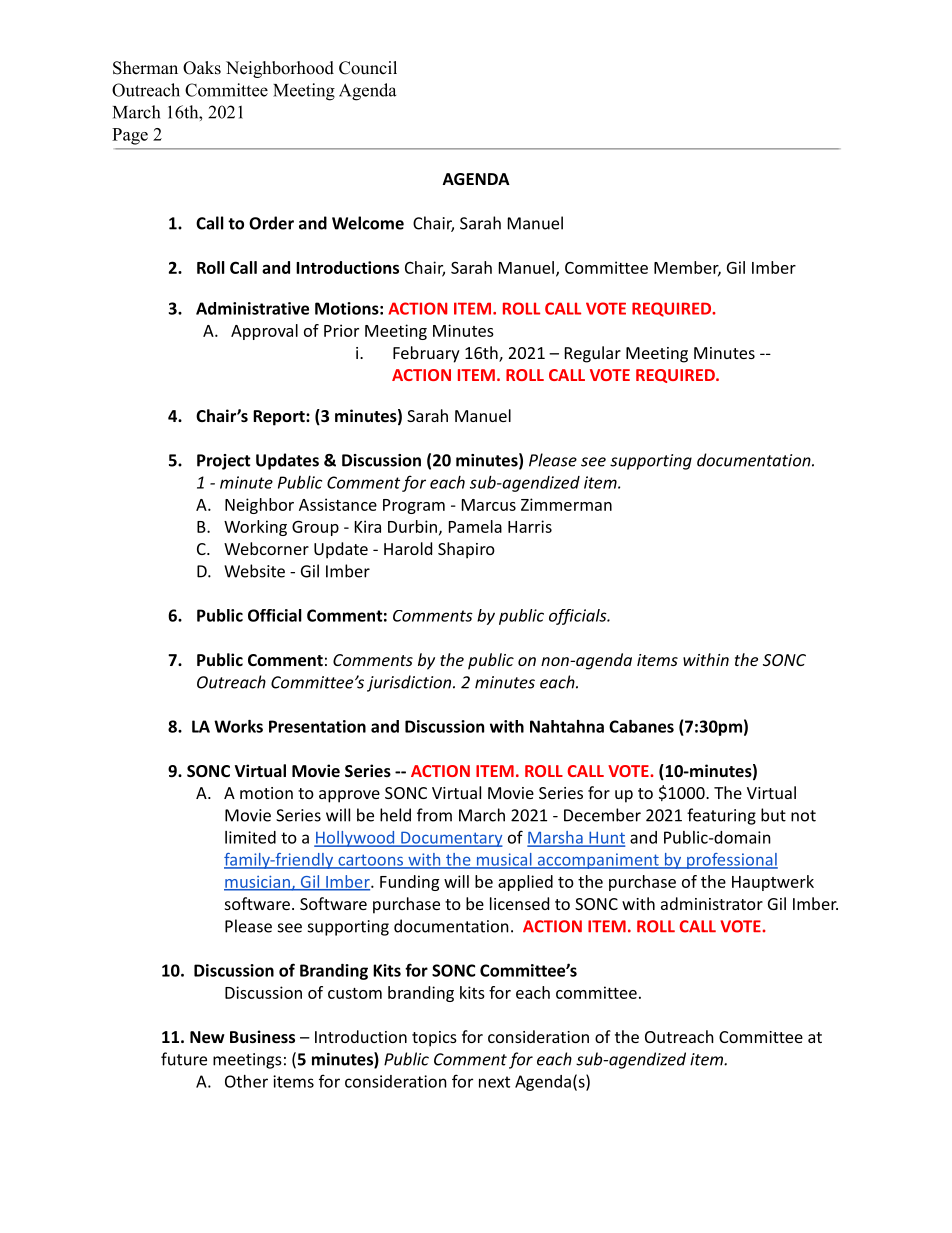 This image has height=1233, width=952. What do you see at coordinates (207, 1037) in the image?
I see `New` at bounding box center [207, 1037].
